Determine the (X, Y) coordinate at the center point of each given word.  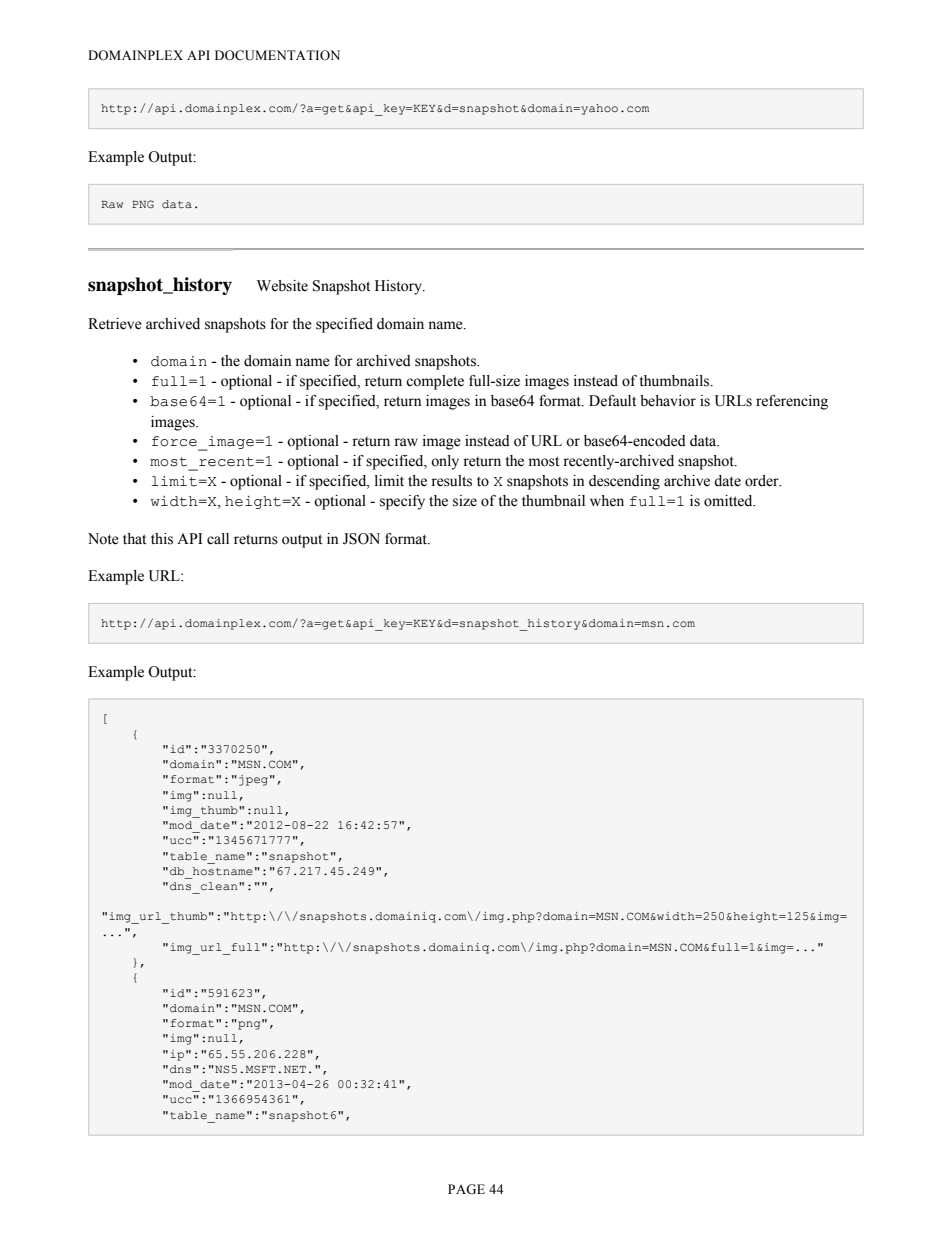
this (162, 539)
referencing (792, 402)
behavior (668, 401)
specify (402, 502)
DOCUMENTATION (277, 55)
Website (282, 286)
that (134, 538)
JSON (361, 539)
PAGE (466, 1189)
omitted (729, 501)
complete (435, 382)
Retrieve (115, 324)
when (607, 501)
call (218, 539)
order (763, 481)
